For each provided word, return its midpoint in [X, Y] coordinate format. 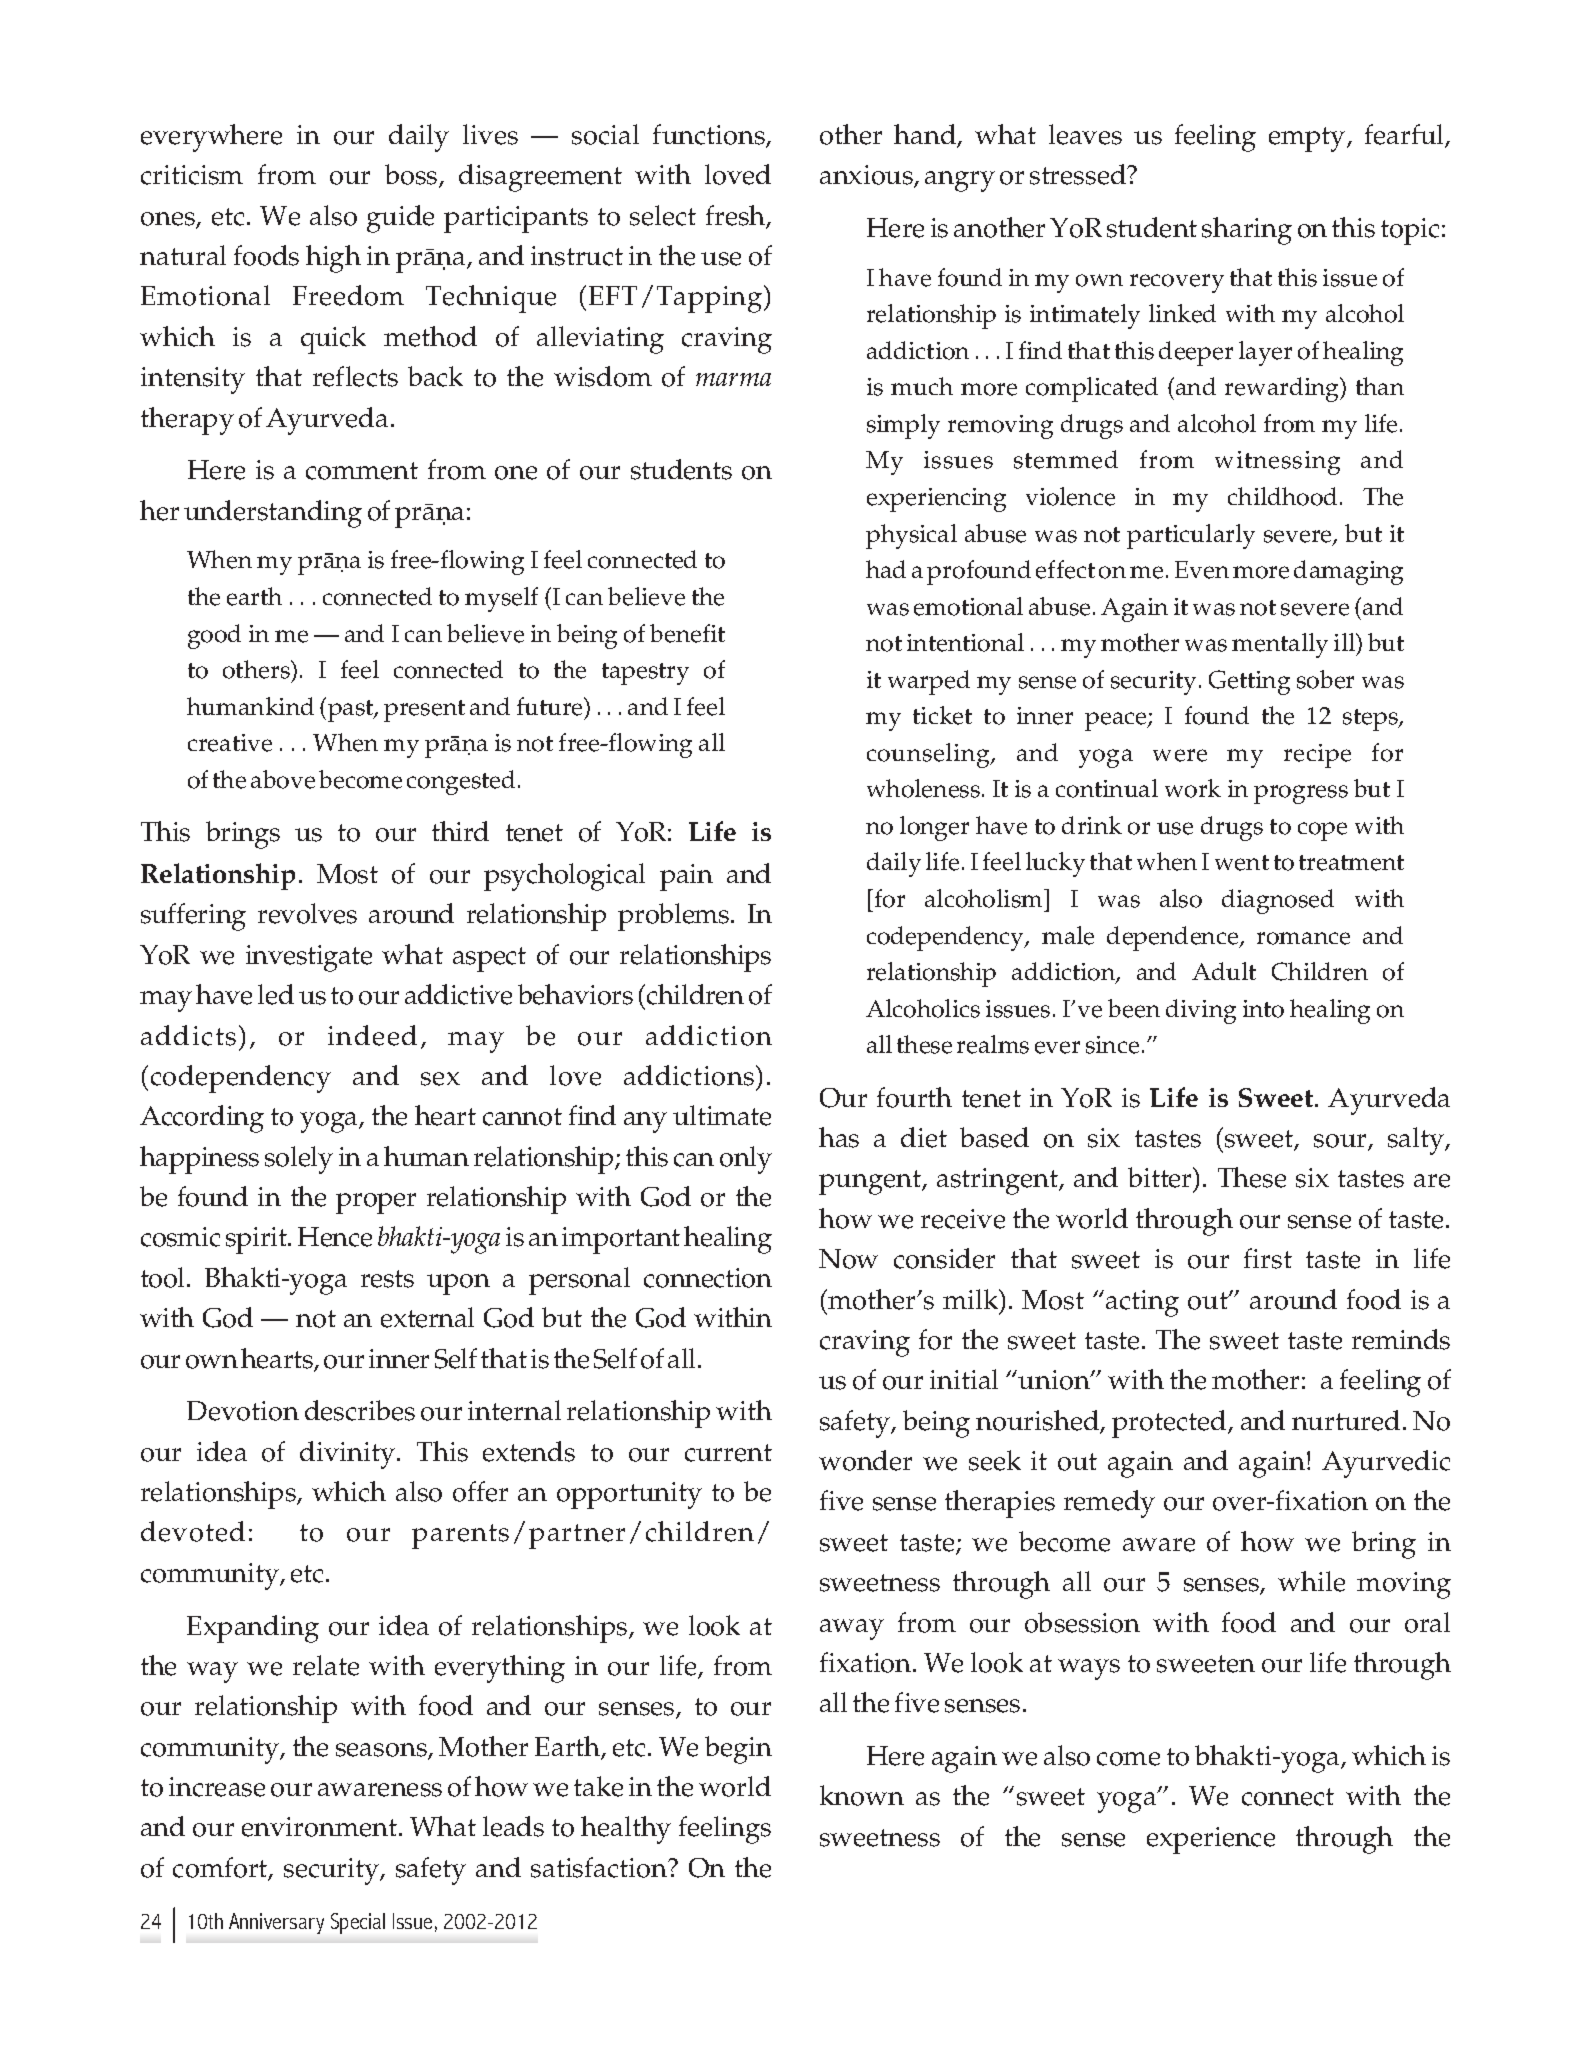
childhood [1284, 496]
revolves [307, 913]
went [1242, 863]
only [746, 1160]
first [1268, 1258]
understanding [273, 514]
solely [299, 1160]
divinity [349, 1455]
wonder [865, 1460]
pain [686, 877]
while [1311, 1581]
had [886, 569]
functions [710, 135]
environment [319, 1827]
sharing [1247, 231]
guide [400, 219]
